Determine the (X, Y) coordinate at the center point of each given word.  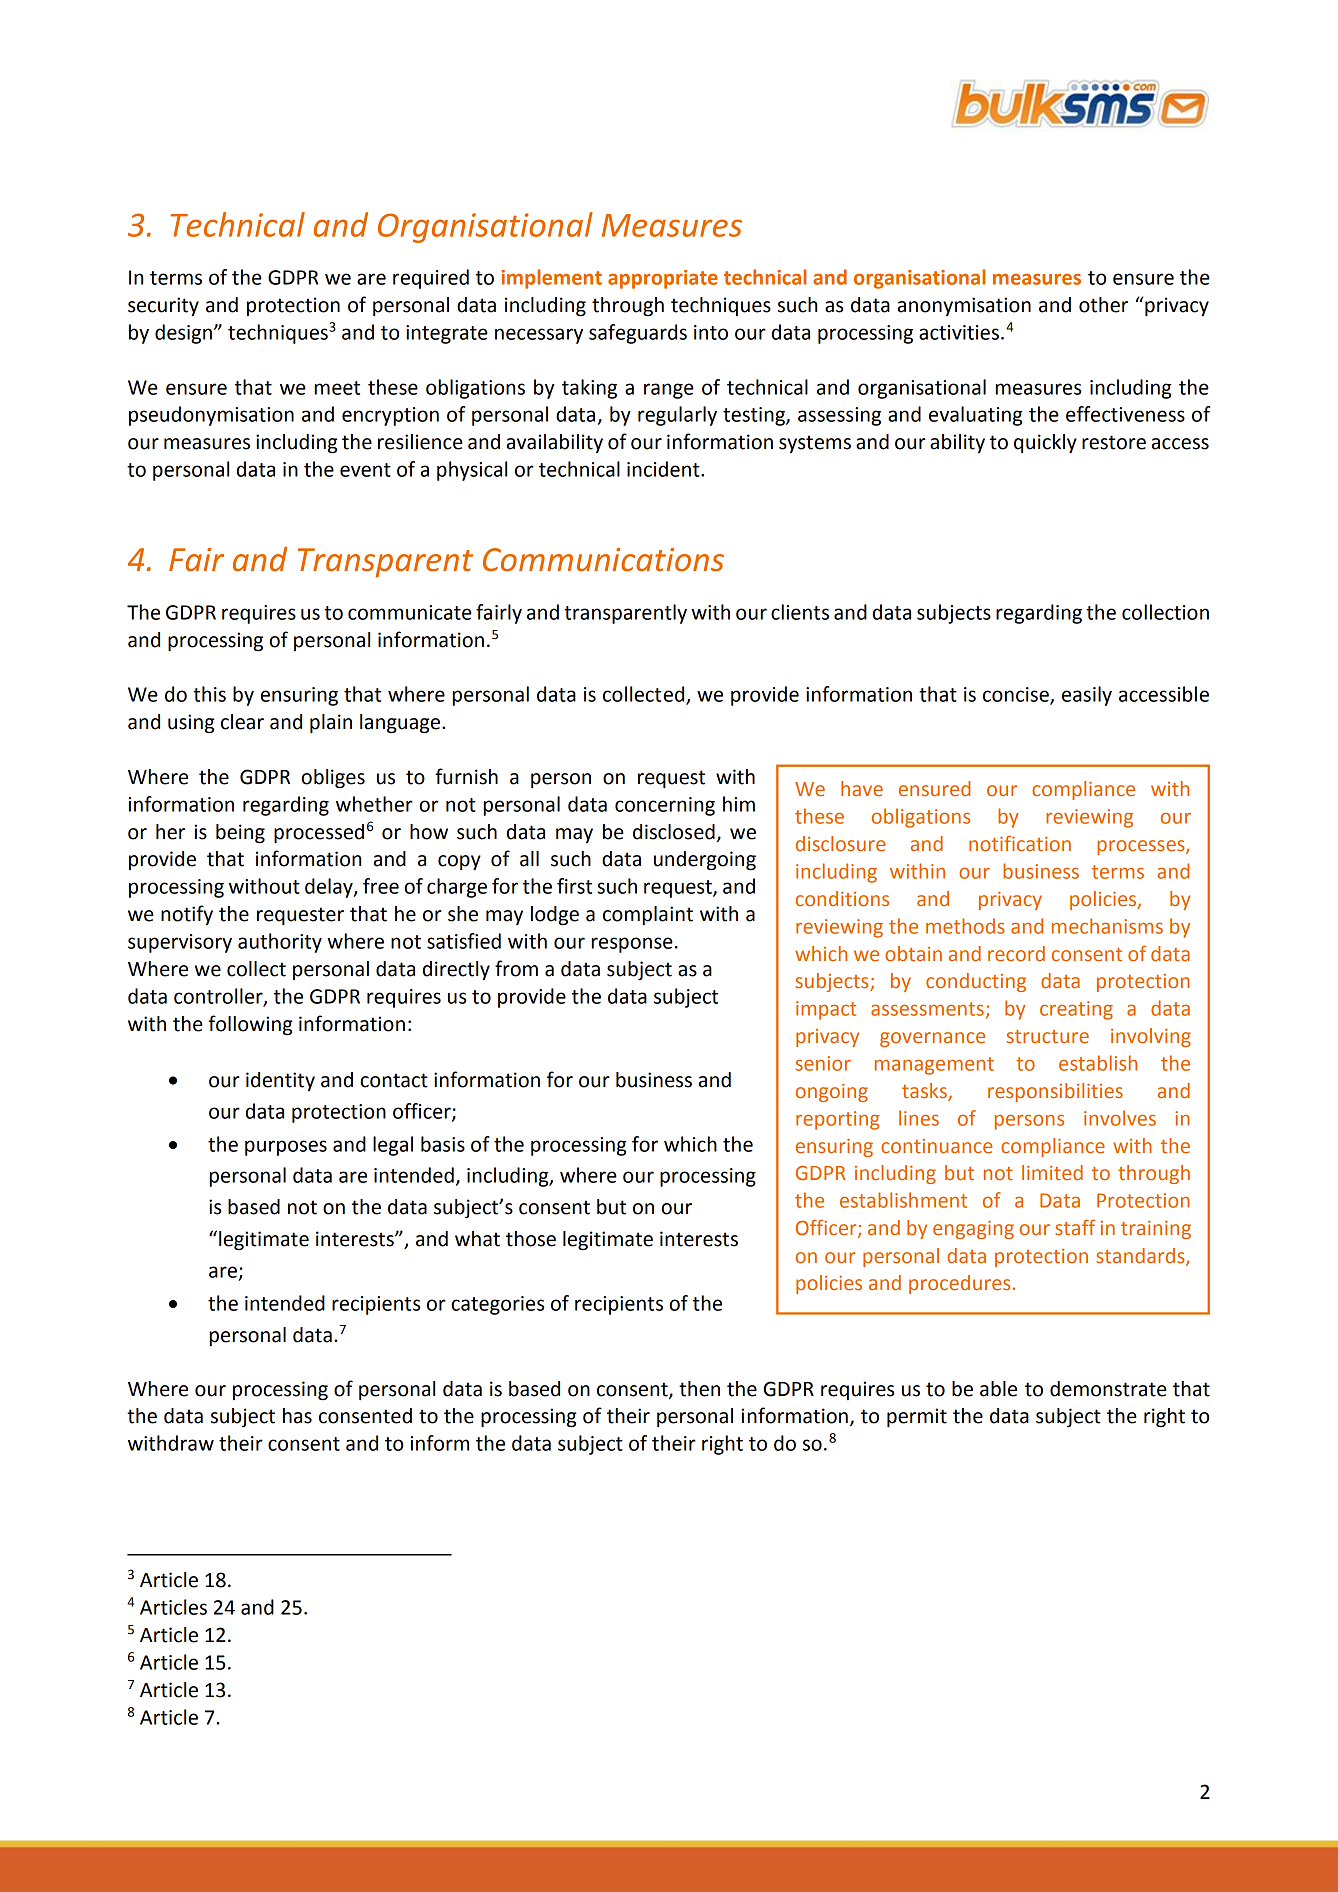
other (1103, 305)
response (632, 945)
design (183, 334)
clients (800, 612)
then (699, 1389)
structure (1047, 1037)
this (209, 694)
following (250, 1025)
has (297, 1416)
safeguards (638, 334)
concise (1017, 695)
